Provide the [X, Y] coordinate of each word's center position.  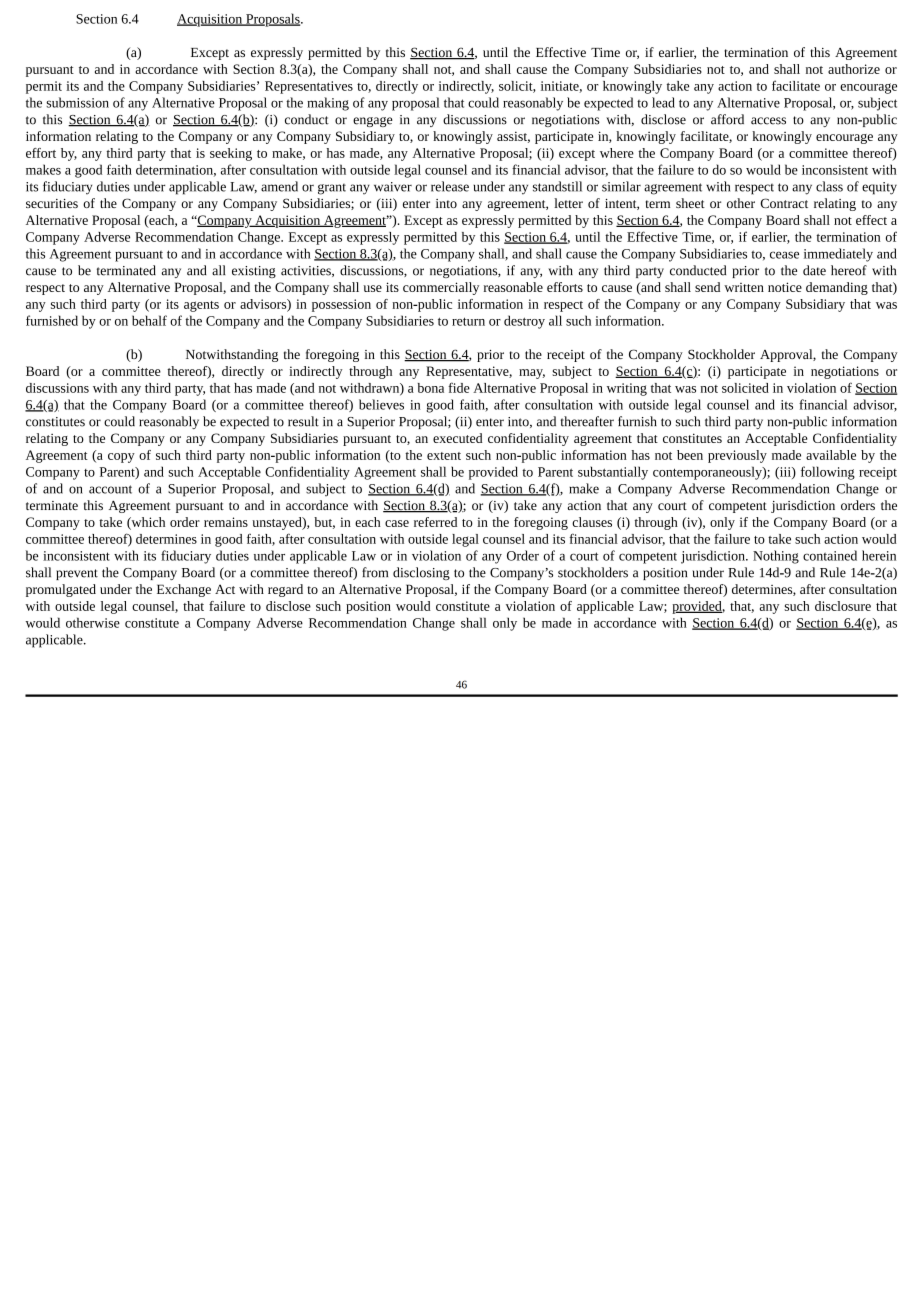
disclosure [843, 606]
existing [254, 272]
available [831, 455]
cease [784, 255]
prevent [77, 574]
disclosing [421, 573]
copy [121, 458]
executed [457, 438]
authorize [854, 69]
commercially [441, 288]
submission [77, 102]
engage [373, 122]
